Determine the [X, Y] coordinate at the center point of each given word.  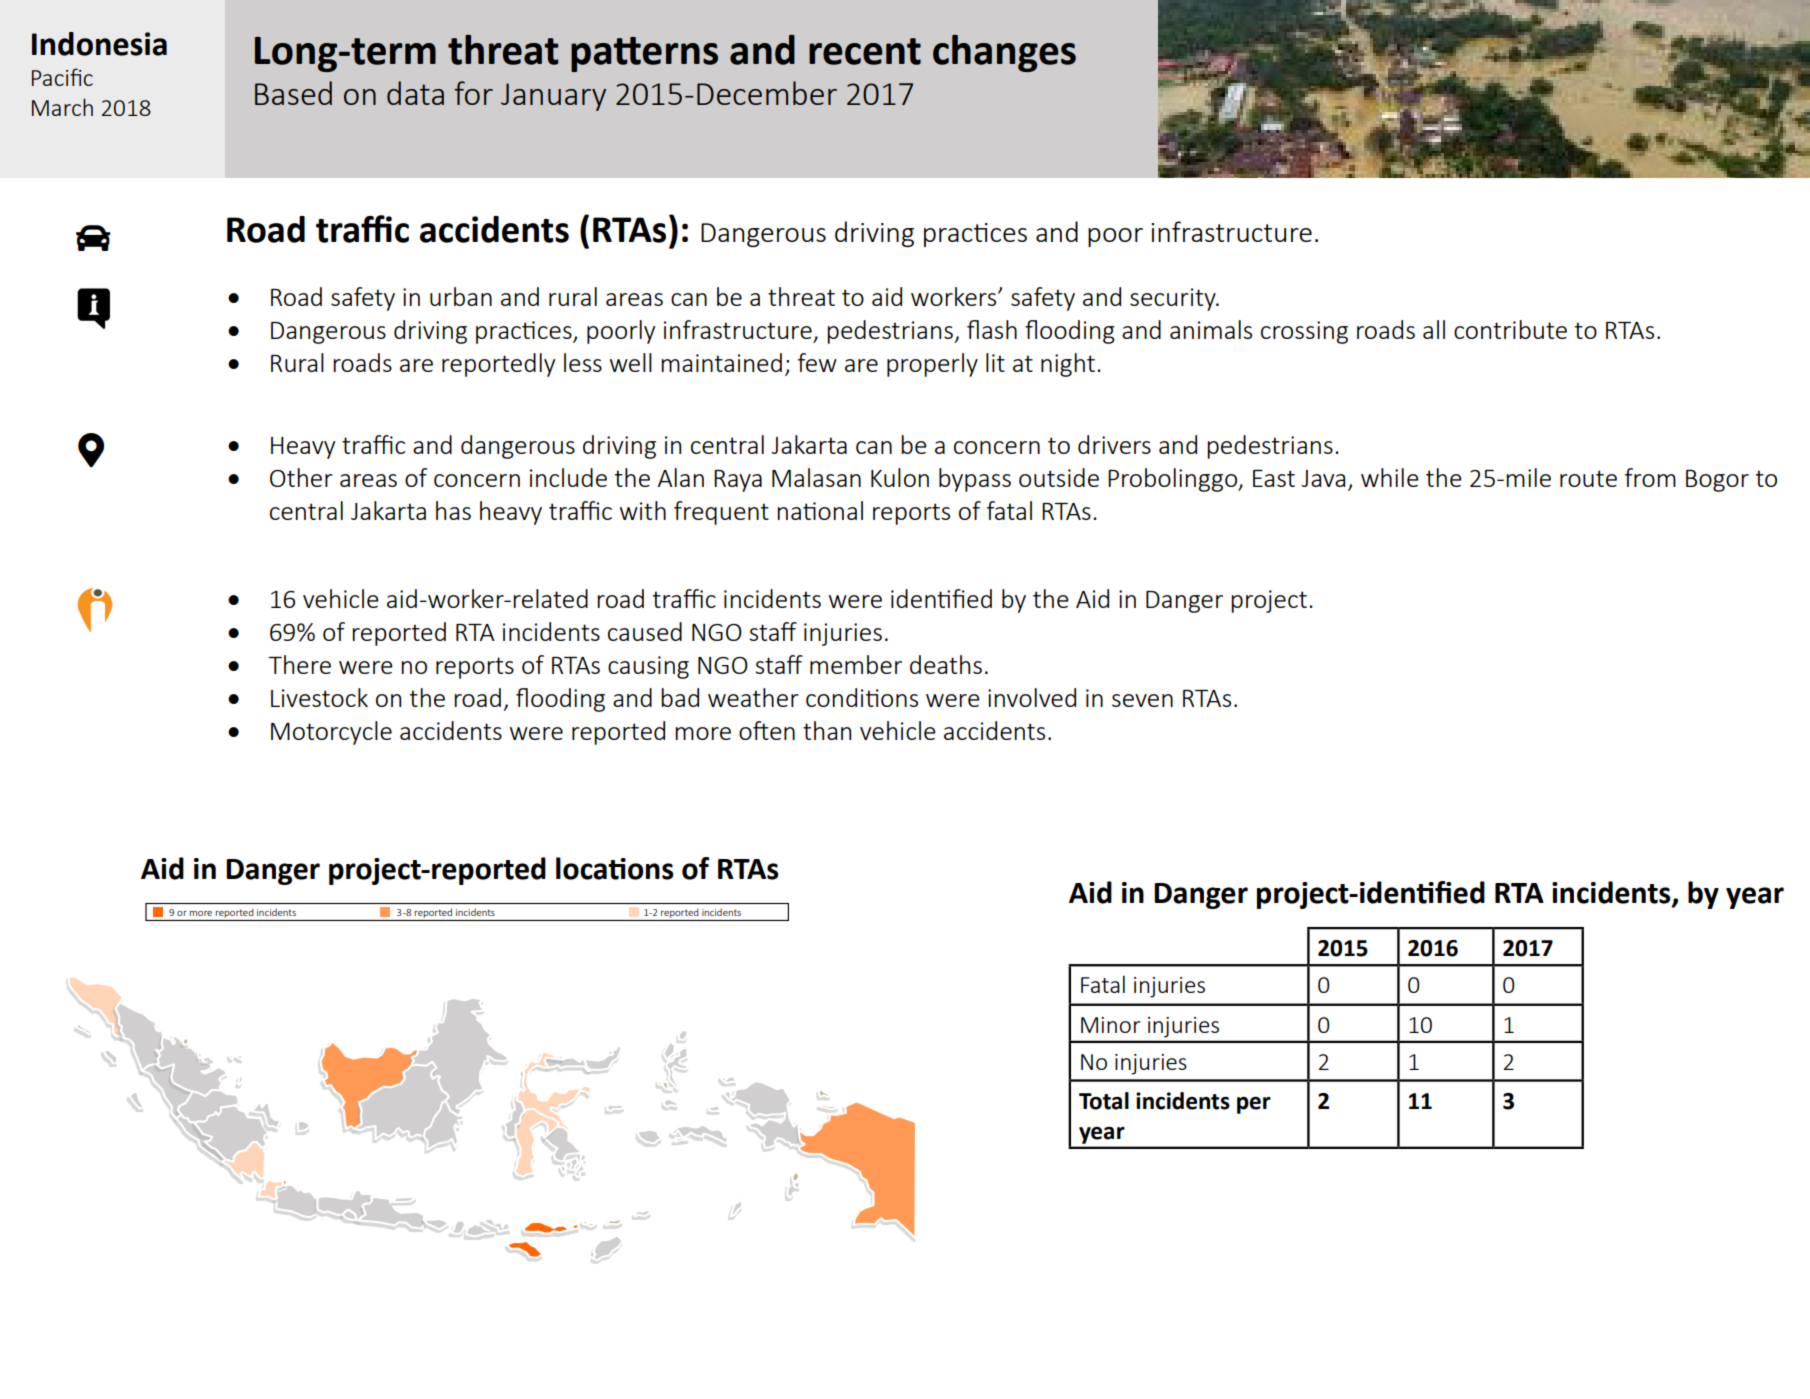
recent [865, 51]
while [1390, 477]
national [820, 510]
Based [293, 93]
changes [1004, 53]
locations [615, 868]
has [453, 510]
